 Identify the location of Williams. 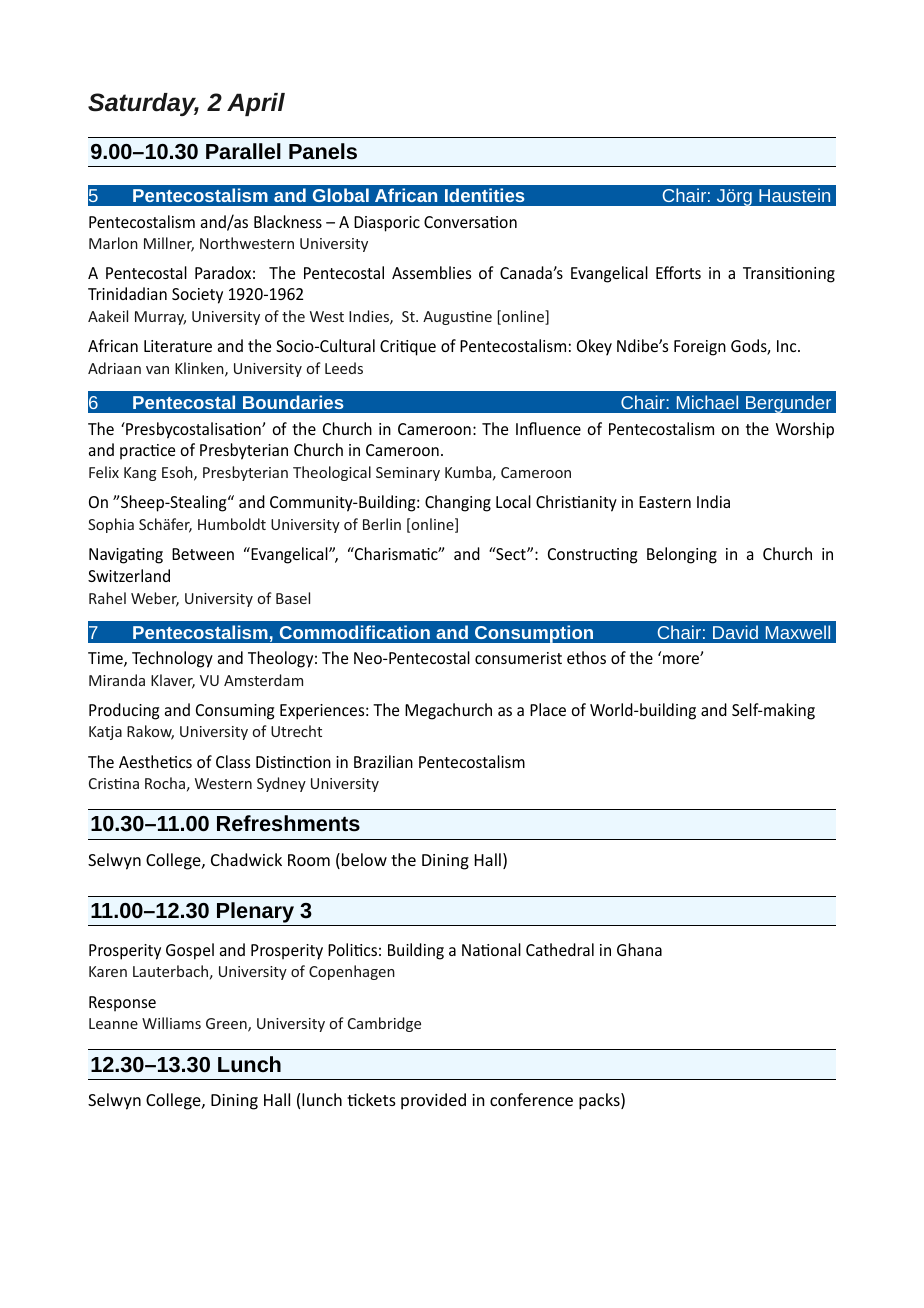
(171, 1023).
